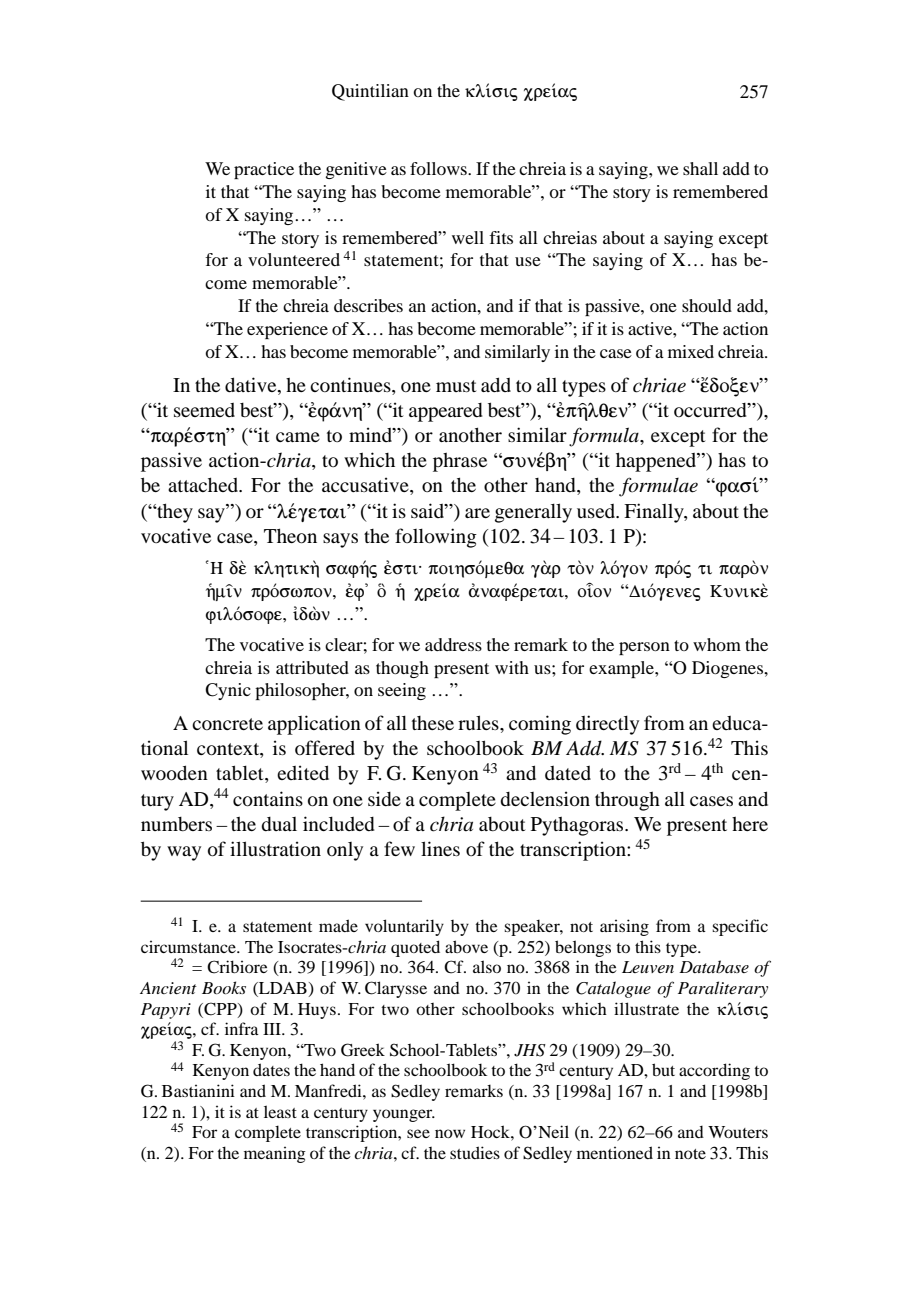 This document has height=1316, width=909. What do you see at coordinates (644, 648) in the document?
I see `person` at bounding box center [644, 648].
